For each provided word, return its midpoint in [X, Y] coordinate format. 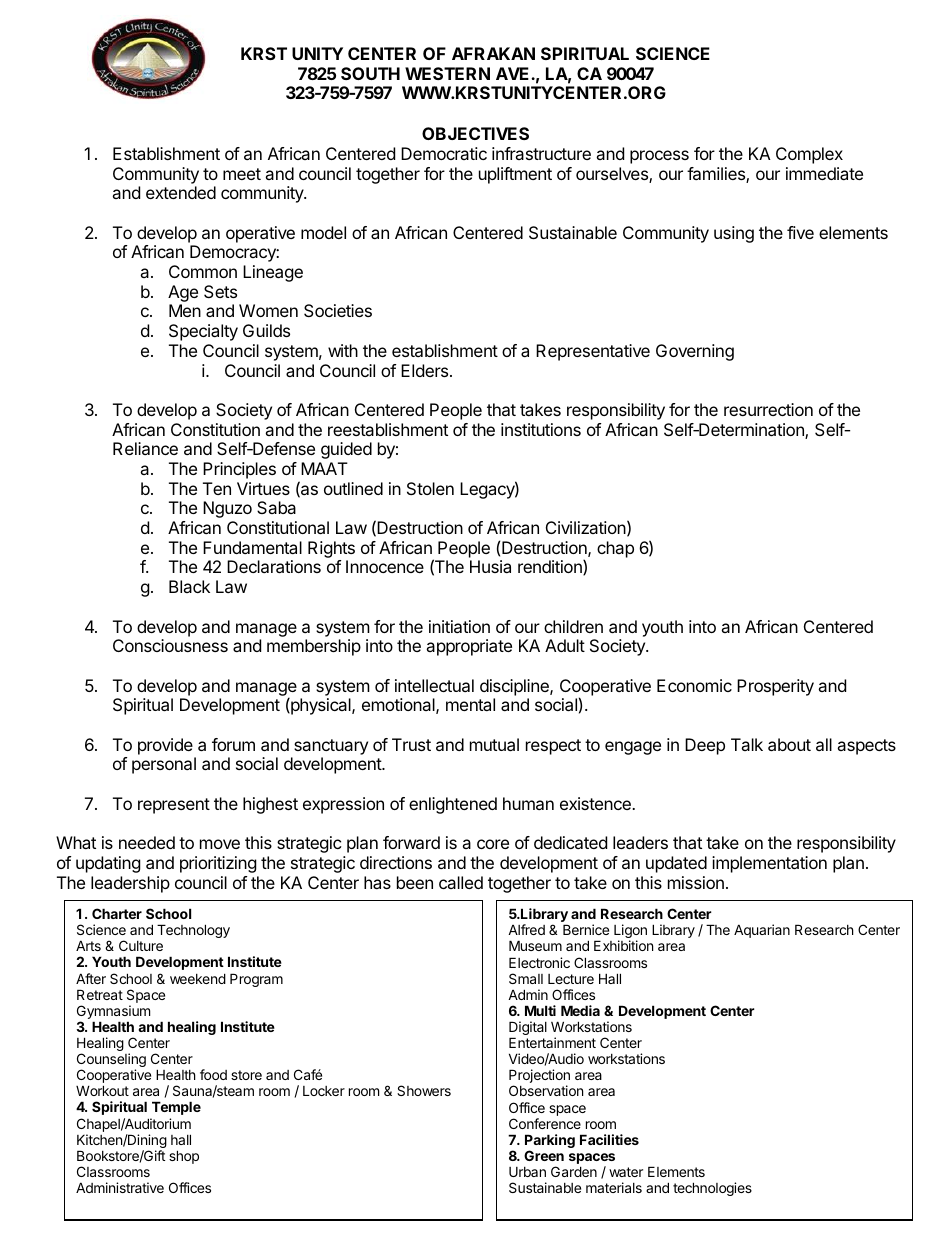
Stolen [430, 488]
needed [147, 842]
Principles [239, 470]
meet [242, 174]
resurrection [768, 409]
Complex [809, 155]
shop [184, 1157]
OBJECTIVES [475, 133]
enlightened [453, 805]
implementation [769, 864]
